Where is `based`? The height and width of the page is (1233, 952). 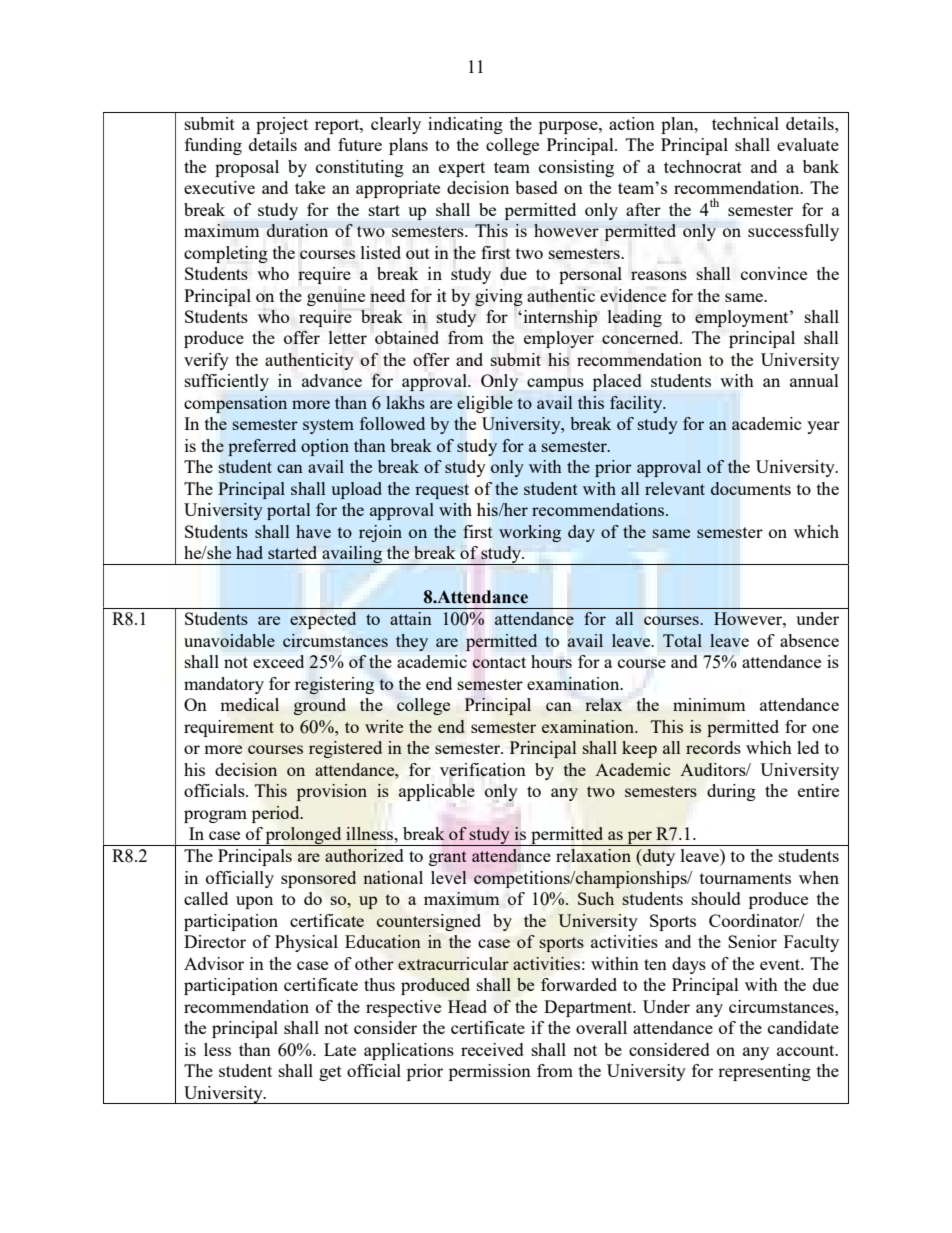 based is located at coordinates (536, 187).
